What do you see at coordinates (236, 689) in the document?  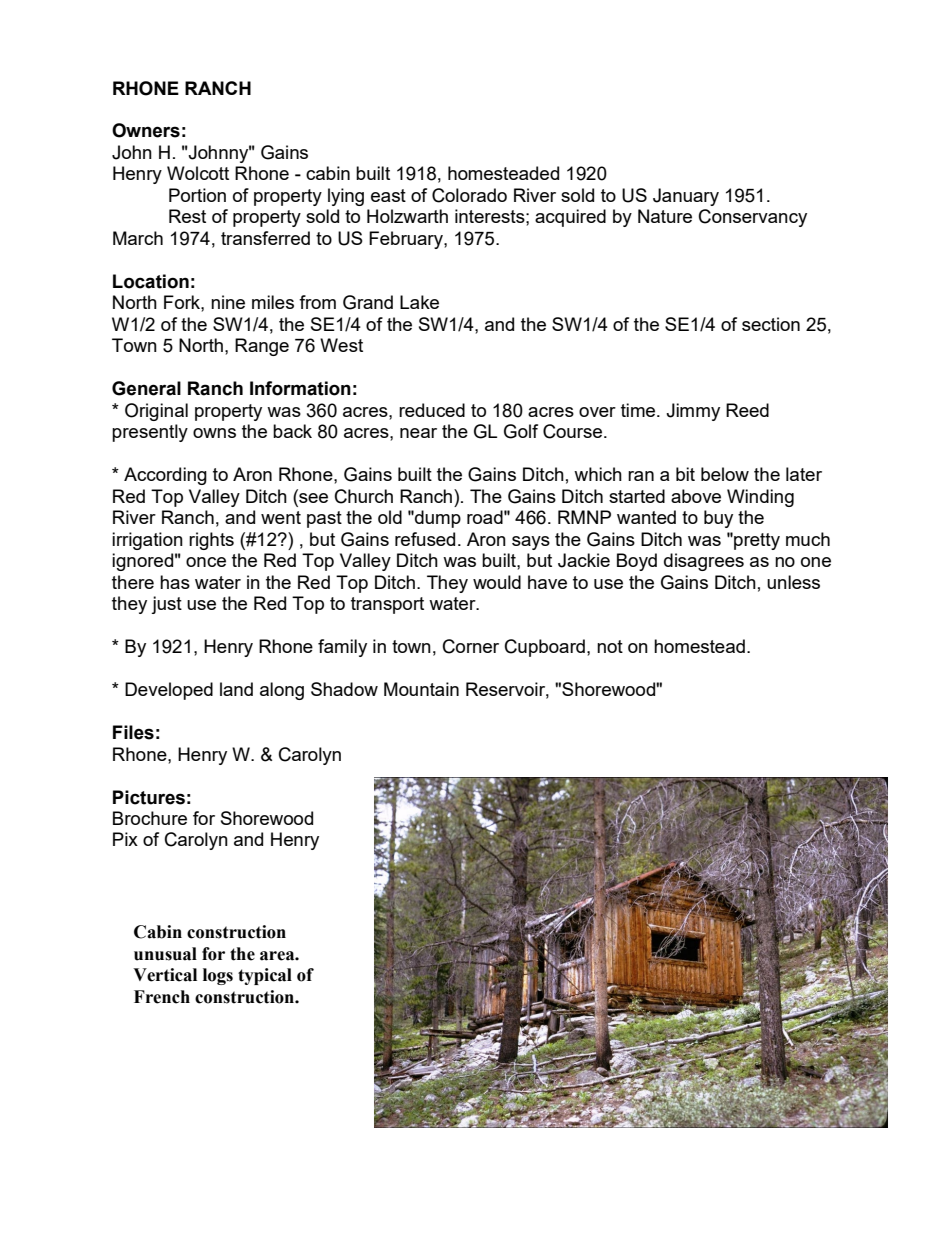 I see `land` at bounding box center [236, 689].
